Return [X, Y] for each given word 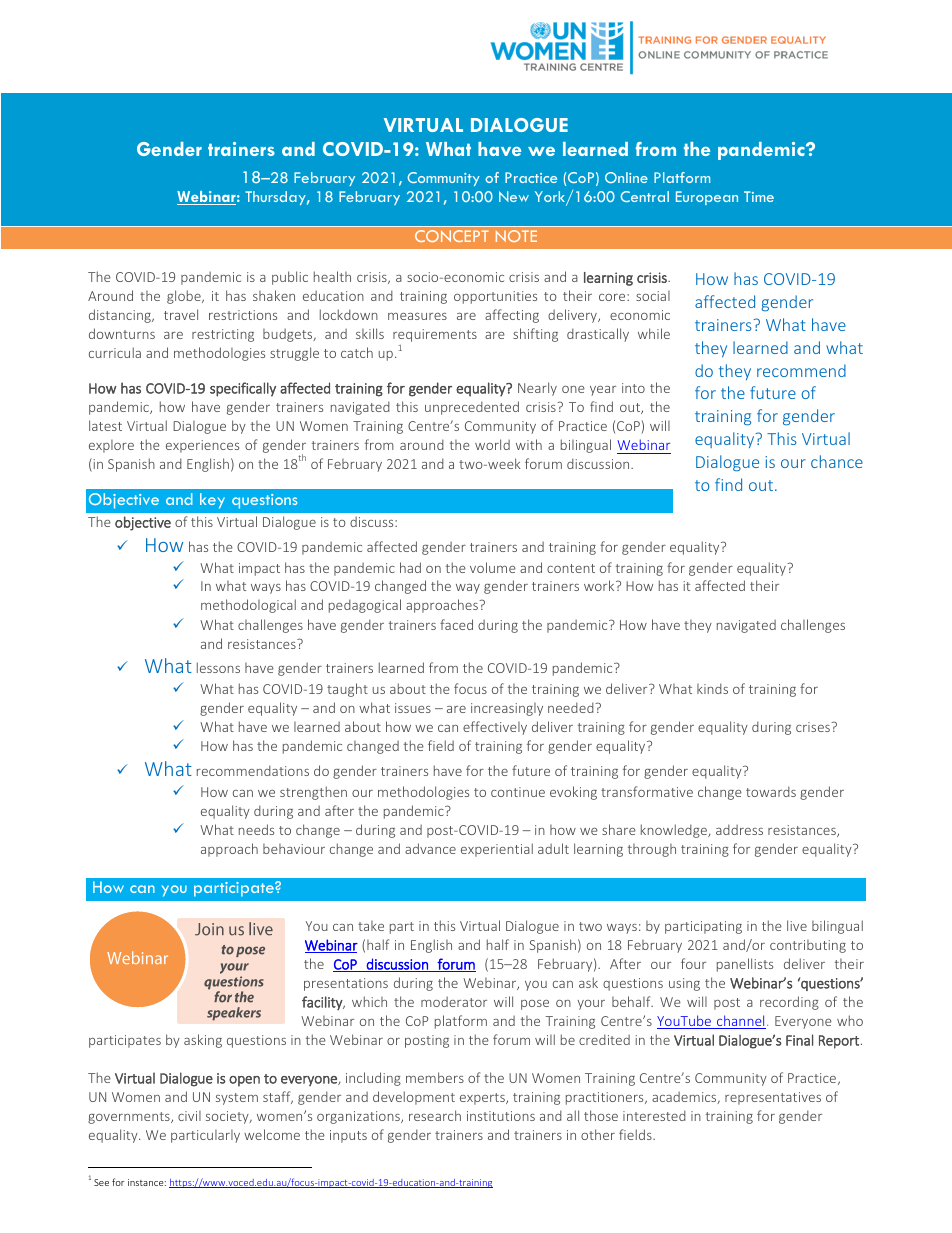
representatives [773, 1098]
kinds [712, 688]
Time [759, 196]
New [514, 196]
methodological [248, 606]
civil [189, 1116]
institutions [501, 1116]
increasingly [507, 709]
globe [185, 297]
